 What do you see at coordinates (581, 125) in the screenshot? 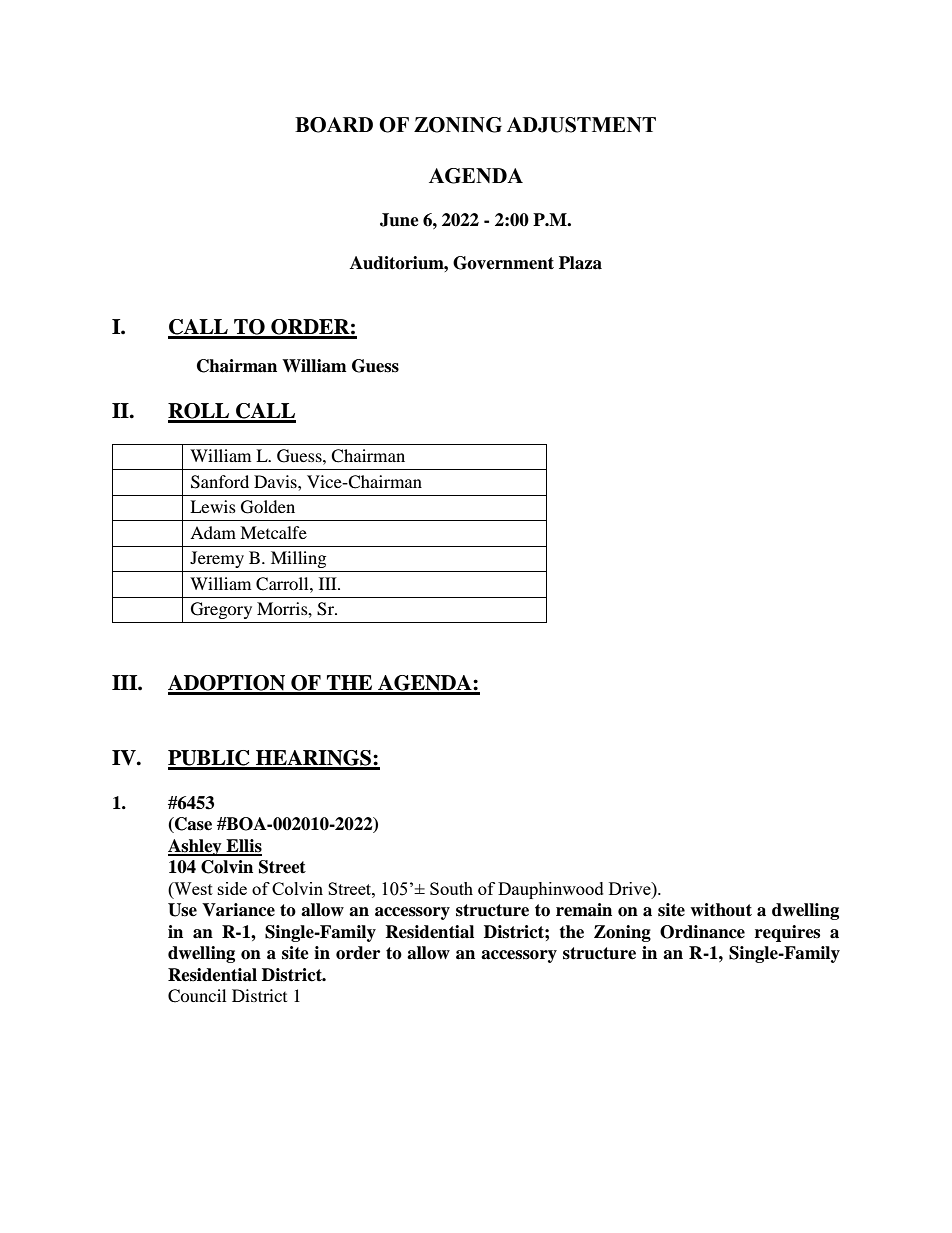
I see `ADJUSTMENT` at bounding box center [581, 125].
